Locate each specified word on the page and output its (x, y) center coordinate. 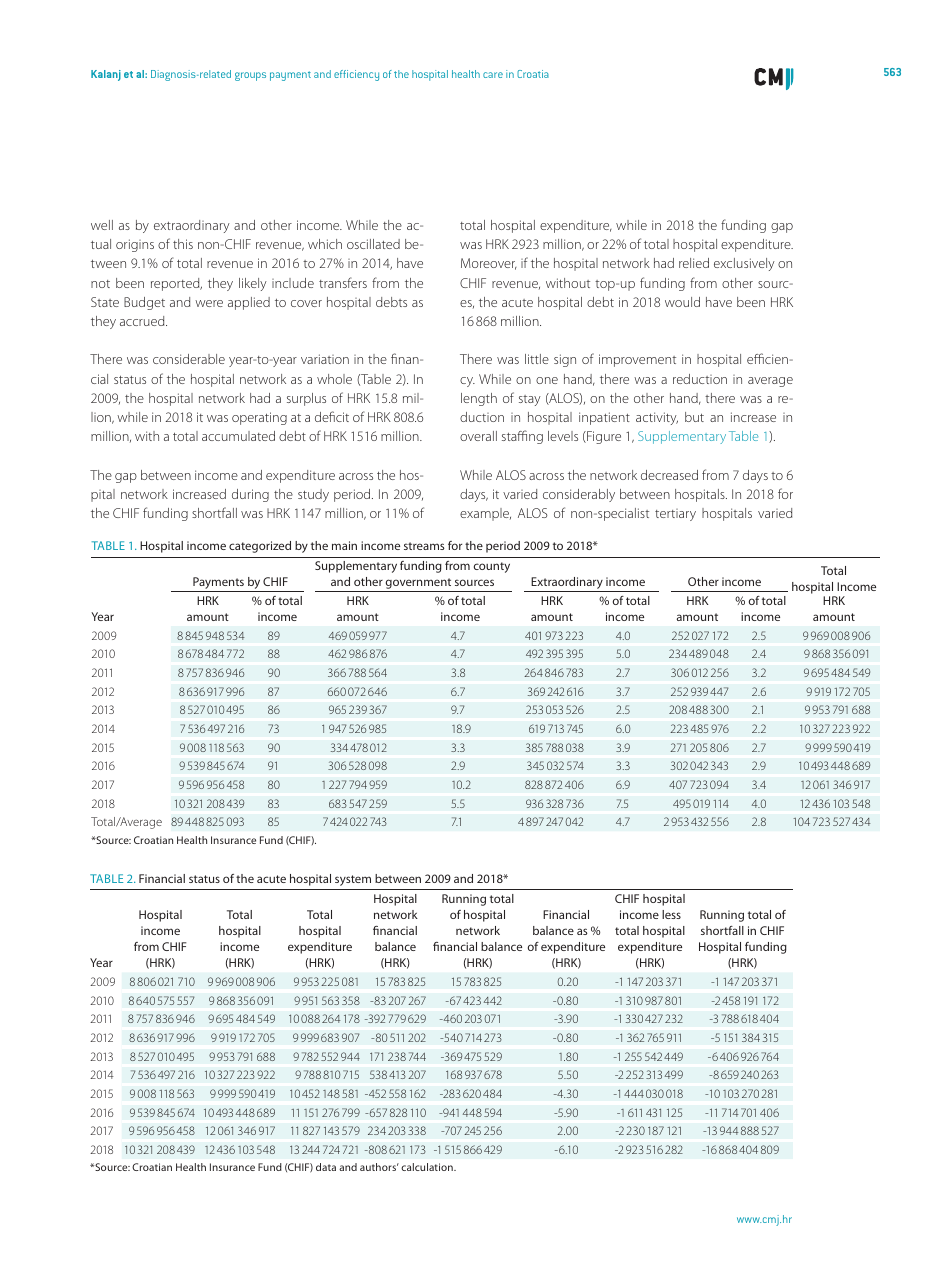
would (682, 302)
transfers (343, 282)
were (209, 303)
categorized (260, 547)
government (419, 585)
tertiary (675, 515)
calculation (428, 1167)
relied (694, 263)
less (671, 914)
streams (424, 546)
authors (379, 1167)
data (326, 1167)
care (493, 75)
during (250, 495)
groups (250, 76)
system (353, 880)
